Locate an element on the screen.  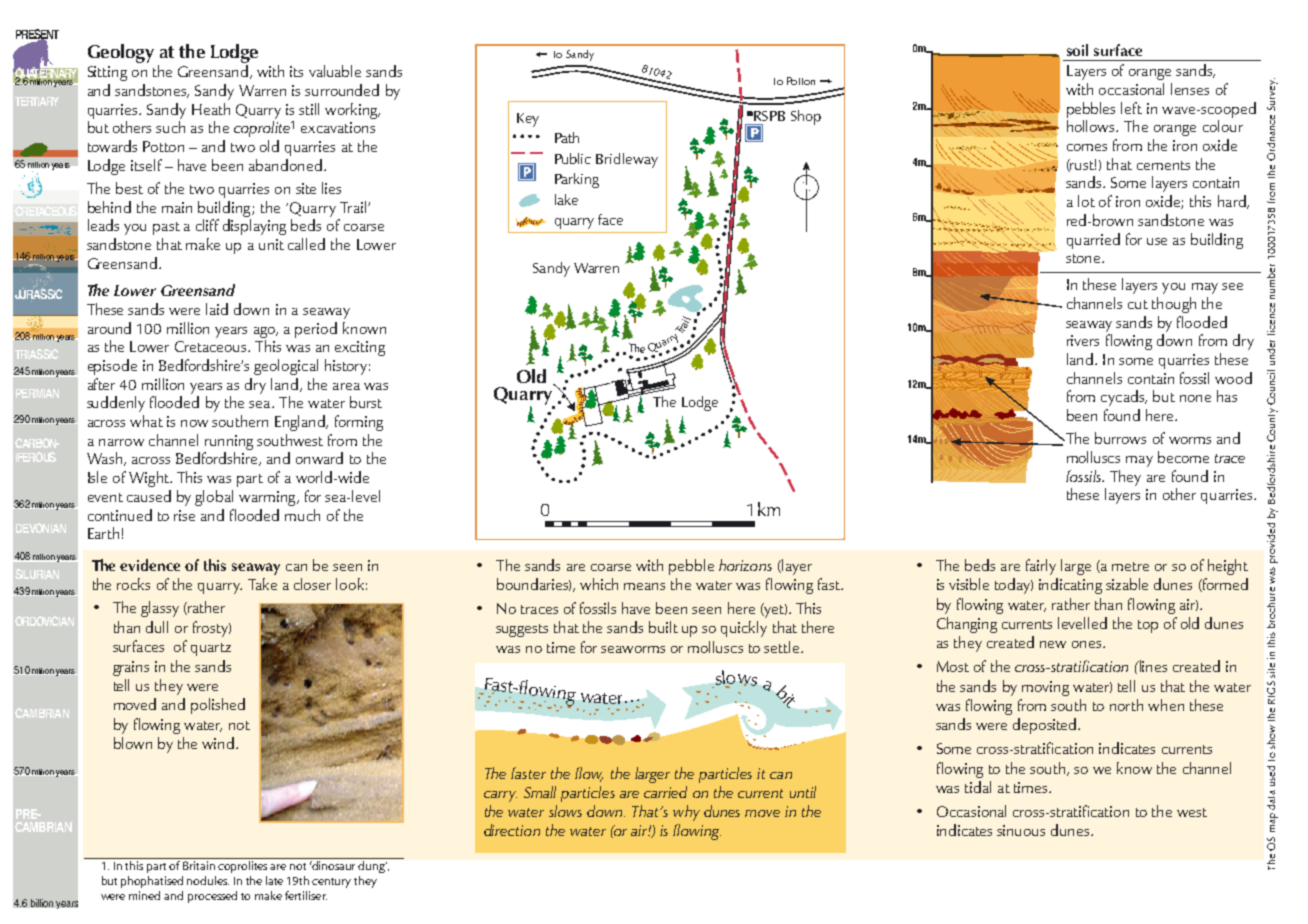
left is located at coordinates (1131, 108).
